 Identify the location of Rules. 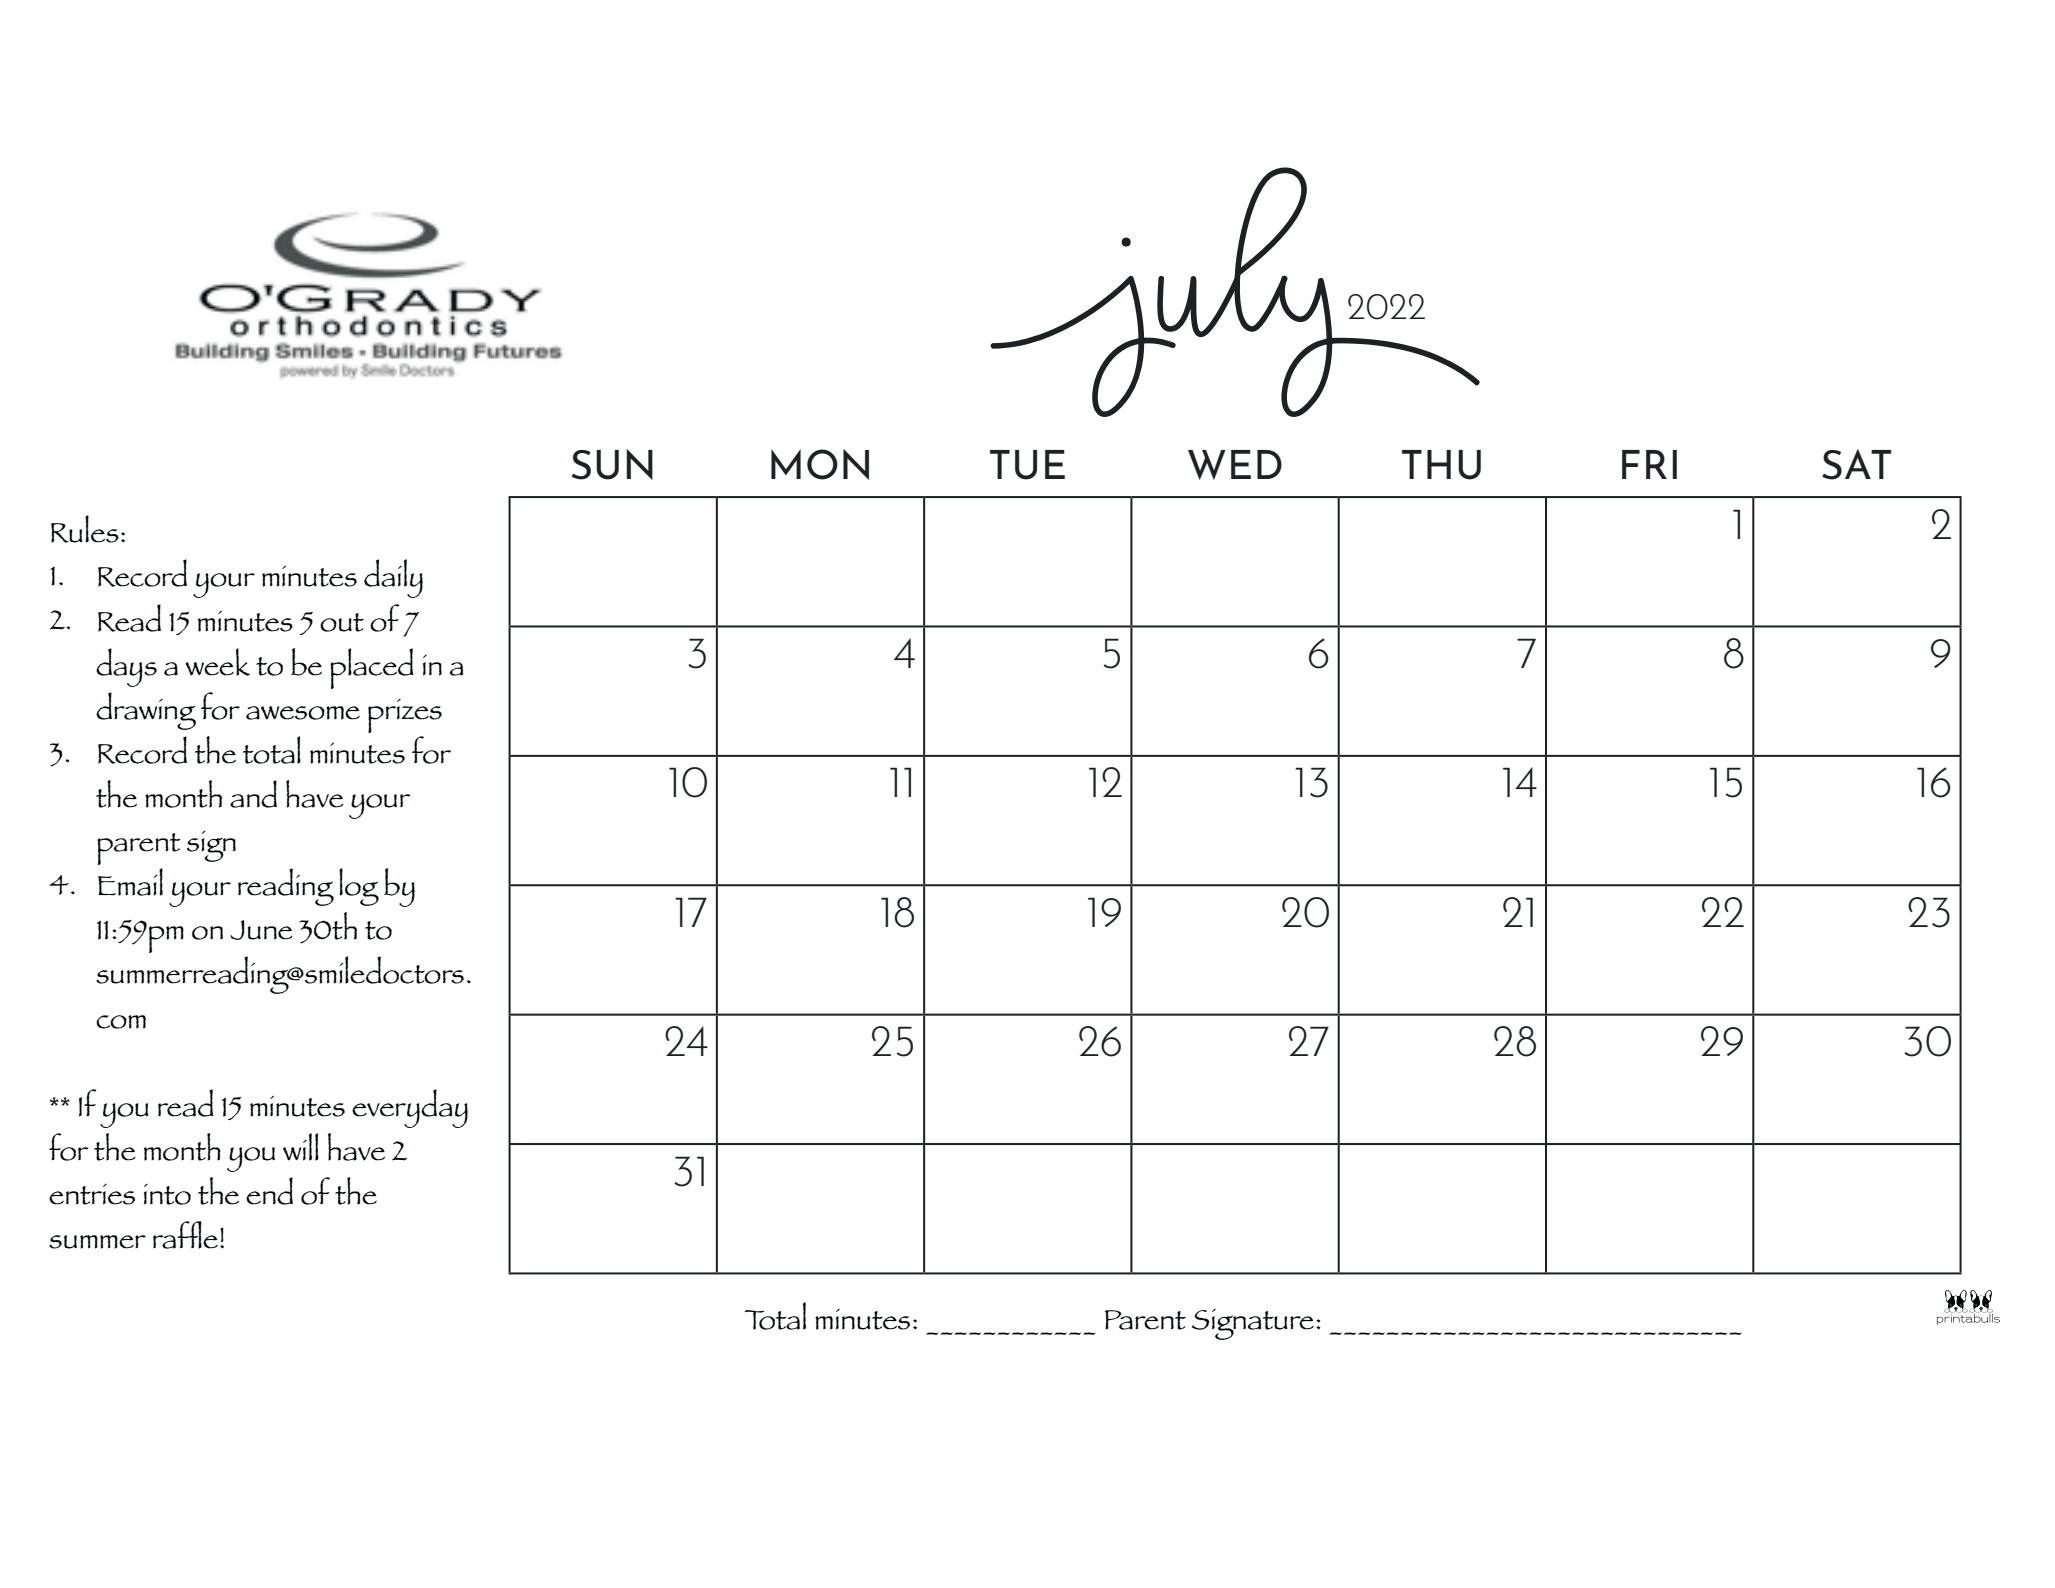
(85, 529).
